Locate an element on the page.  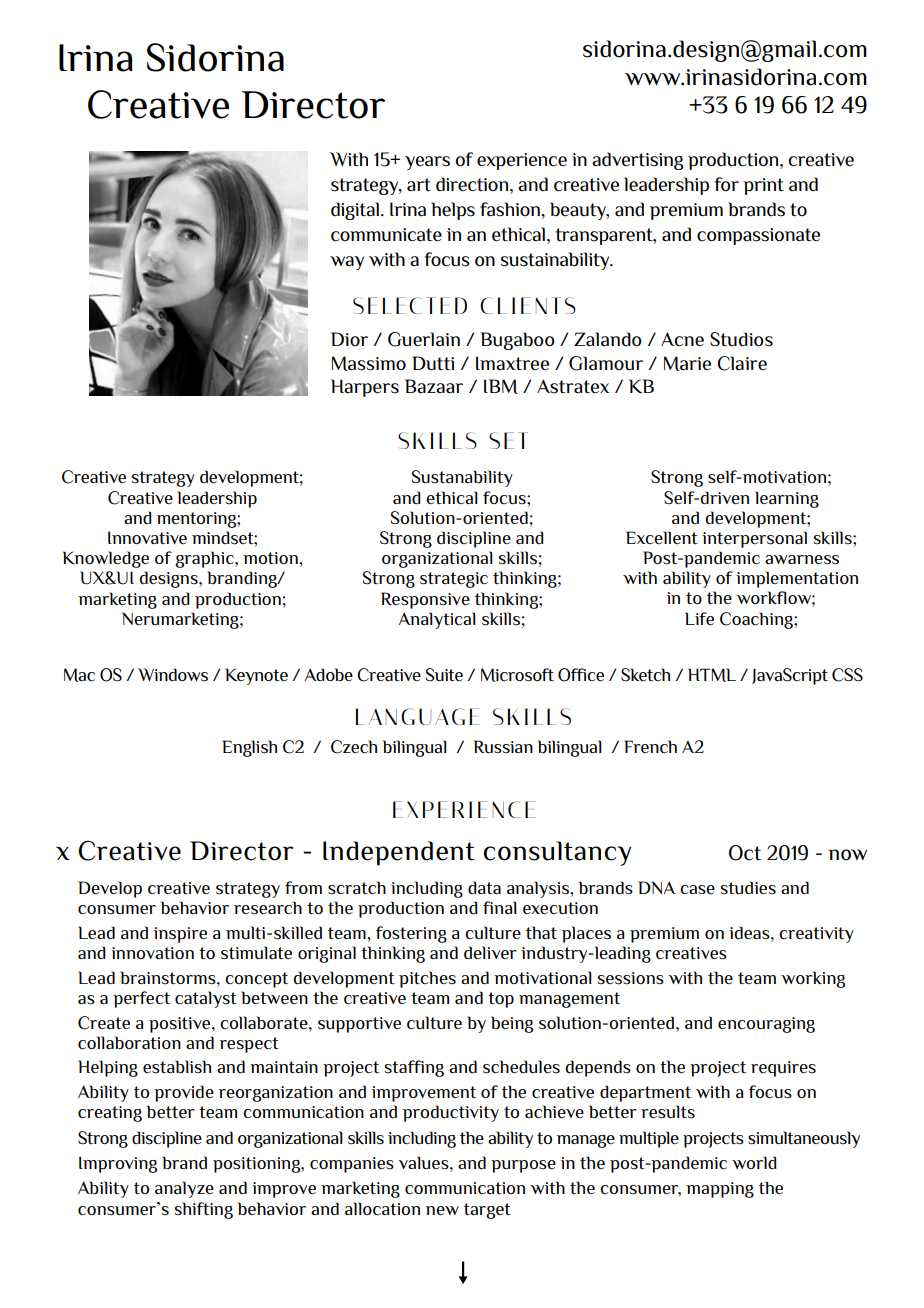
interpersonal is located at coordinates (754, 539).
